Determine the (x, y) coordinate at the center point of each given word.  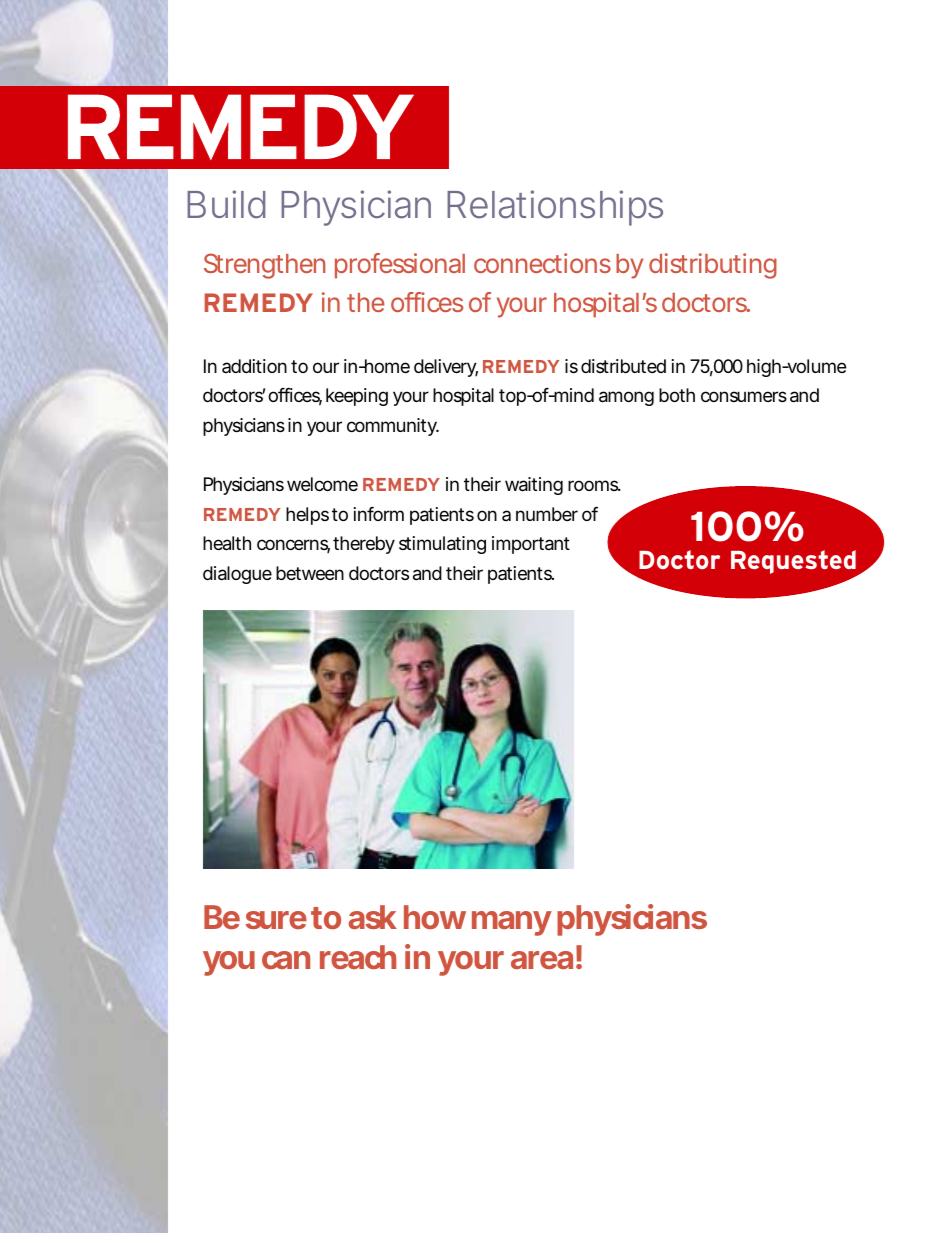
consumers (744, 396)
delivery (446, 368)
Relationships (555, 208)
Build (226, 204)
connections (542, 263)
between (310, 573)
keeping (357, 397)
